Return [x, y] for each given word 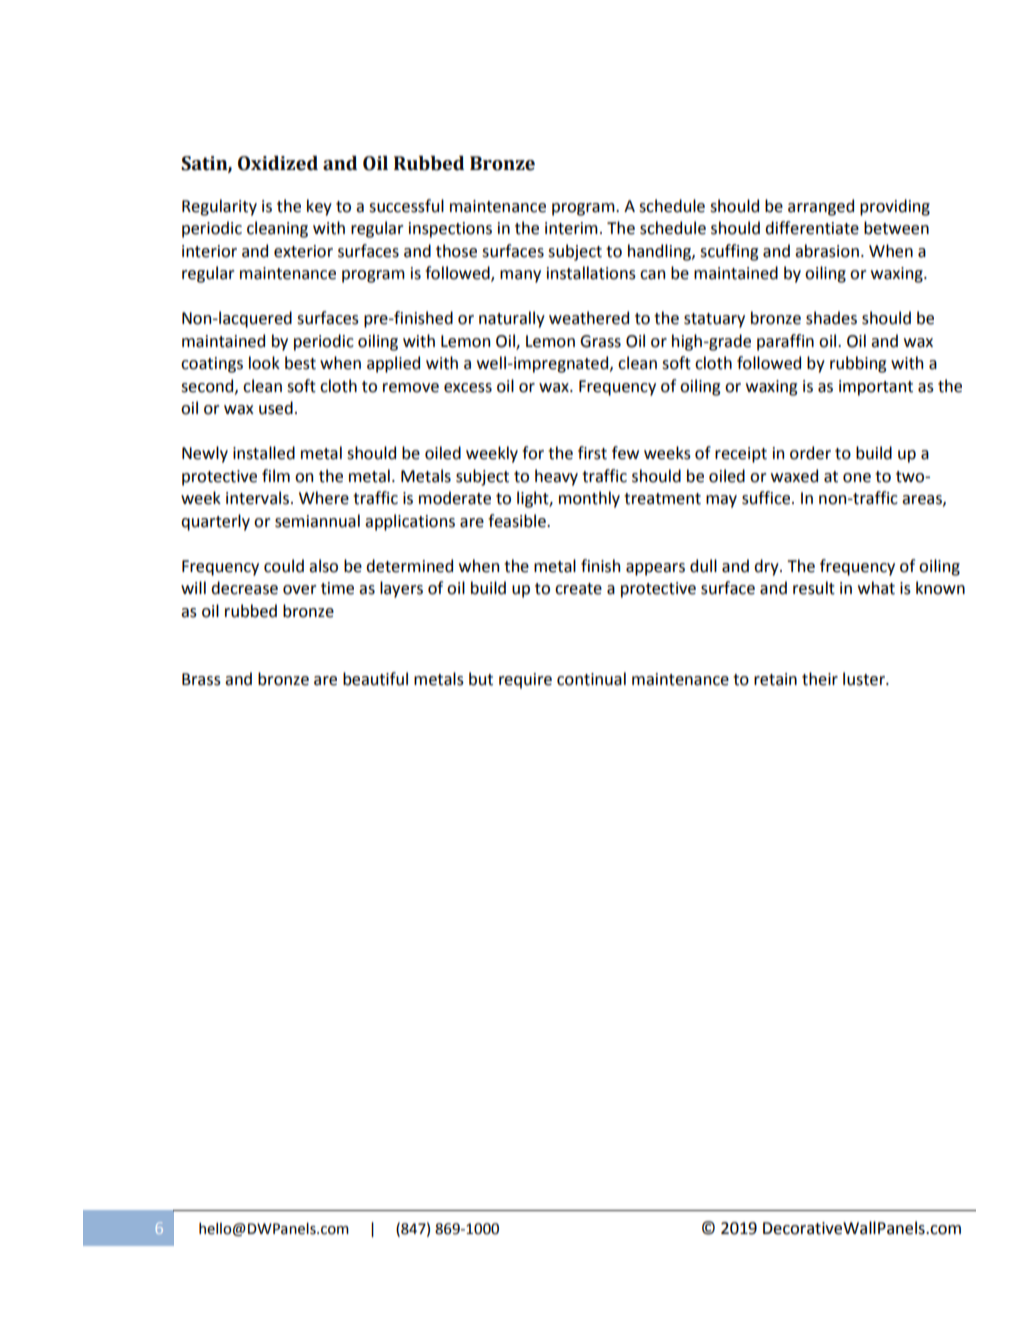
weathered [589, 318]
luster [865, 679]
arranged [821, 207]
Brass [201, 679]
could [284, 566]
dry [767, 567]
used [276, 408]
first [592, 453]
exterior [303, 251]
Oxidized [278, 163]
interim [571, 228]
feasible [518, 521]
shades [831, 318]
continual [591, 679]
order [810, 453]
